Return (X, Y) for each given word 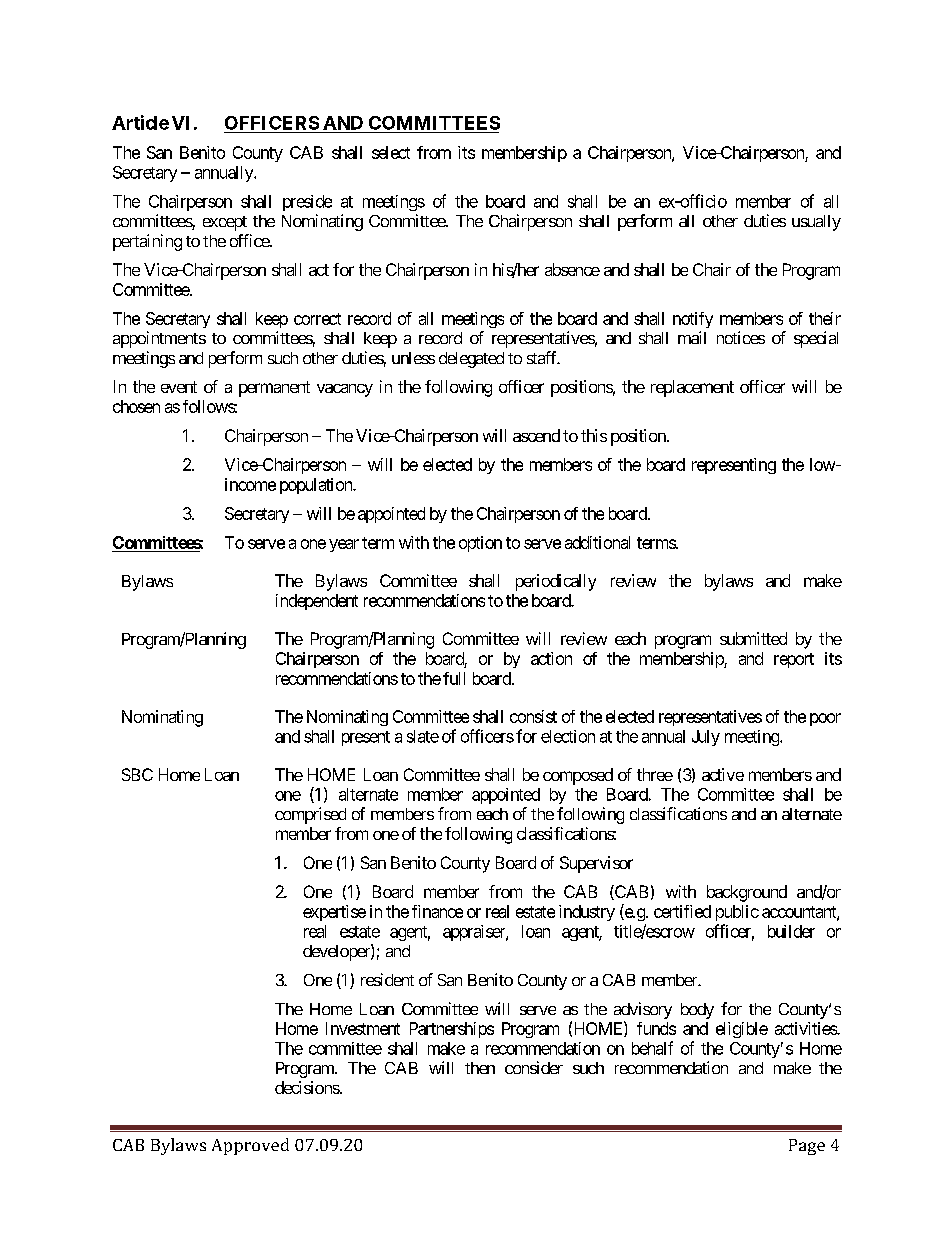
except (225, 223)
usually (816, 223)
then (480, 1068)
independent (317, 602)
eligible (742, 1030)
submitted (753, 638)
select (391, 152)
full (454, 678)
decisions (307, 1087)
